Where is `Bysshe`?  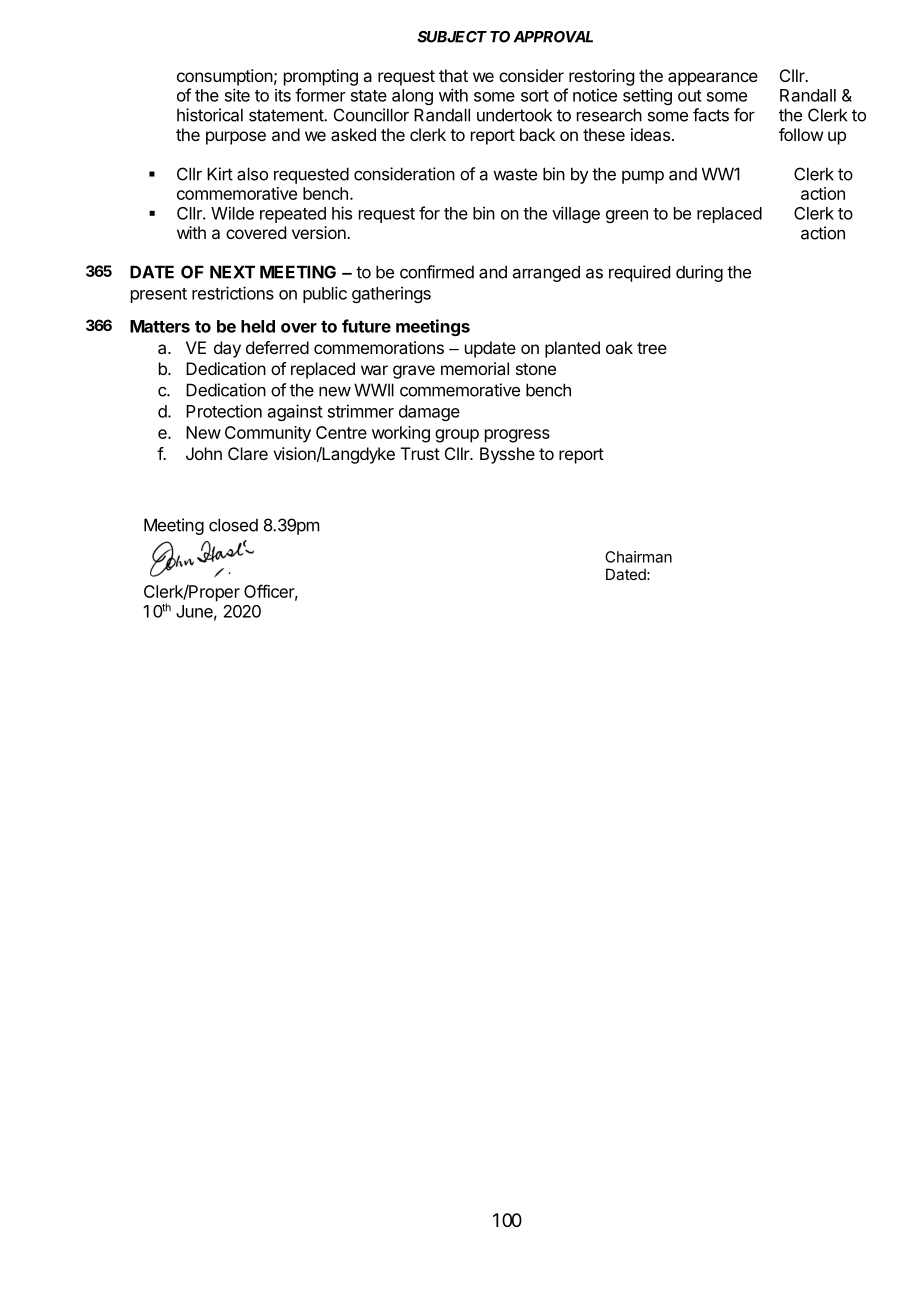 Bysshe is located at coordinates (507, 455).
